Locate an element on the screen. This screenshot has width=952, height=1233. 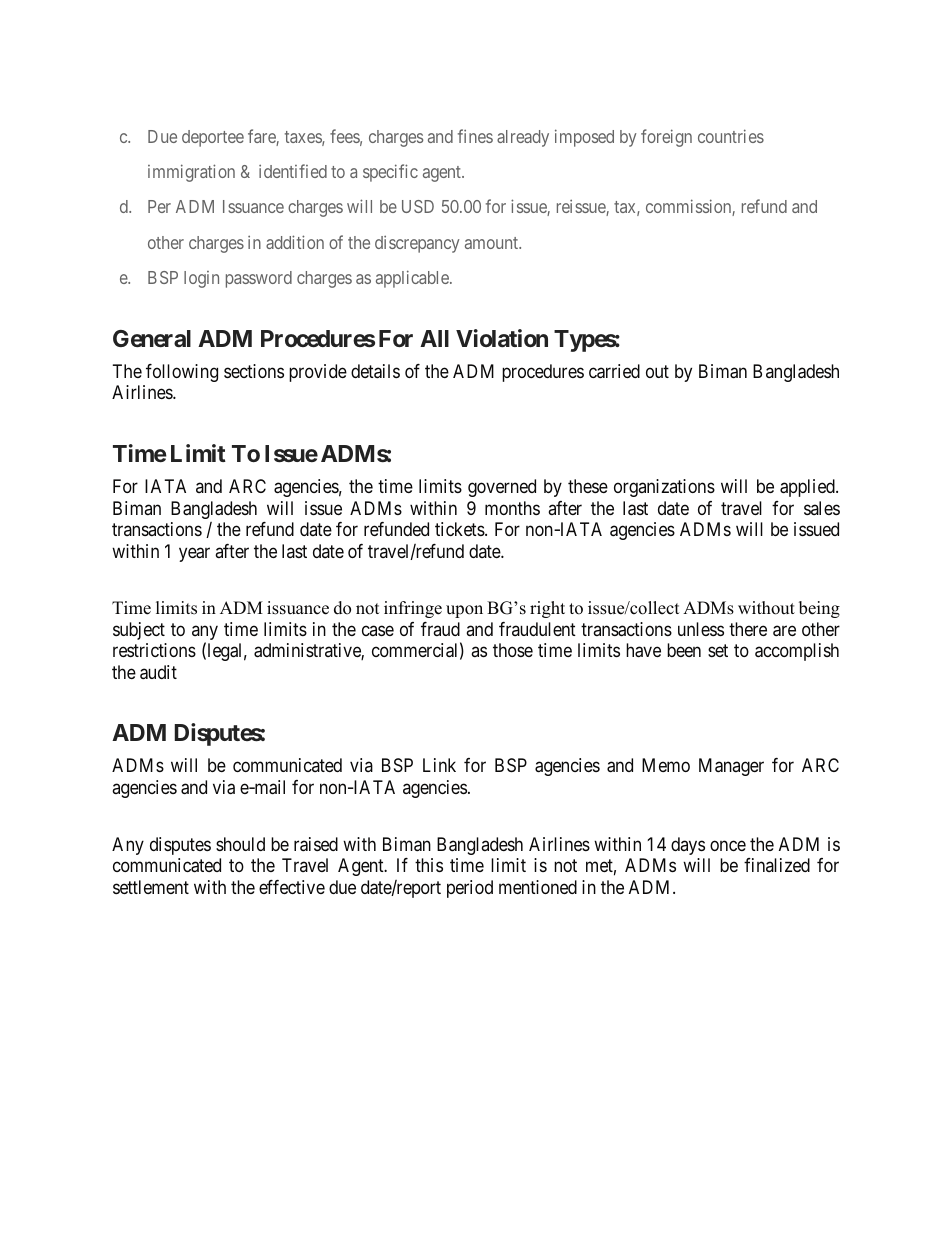
period is located at coordinates (470, 889).
